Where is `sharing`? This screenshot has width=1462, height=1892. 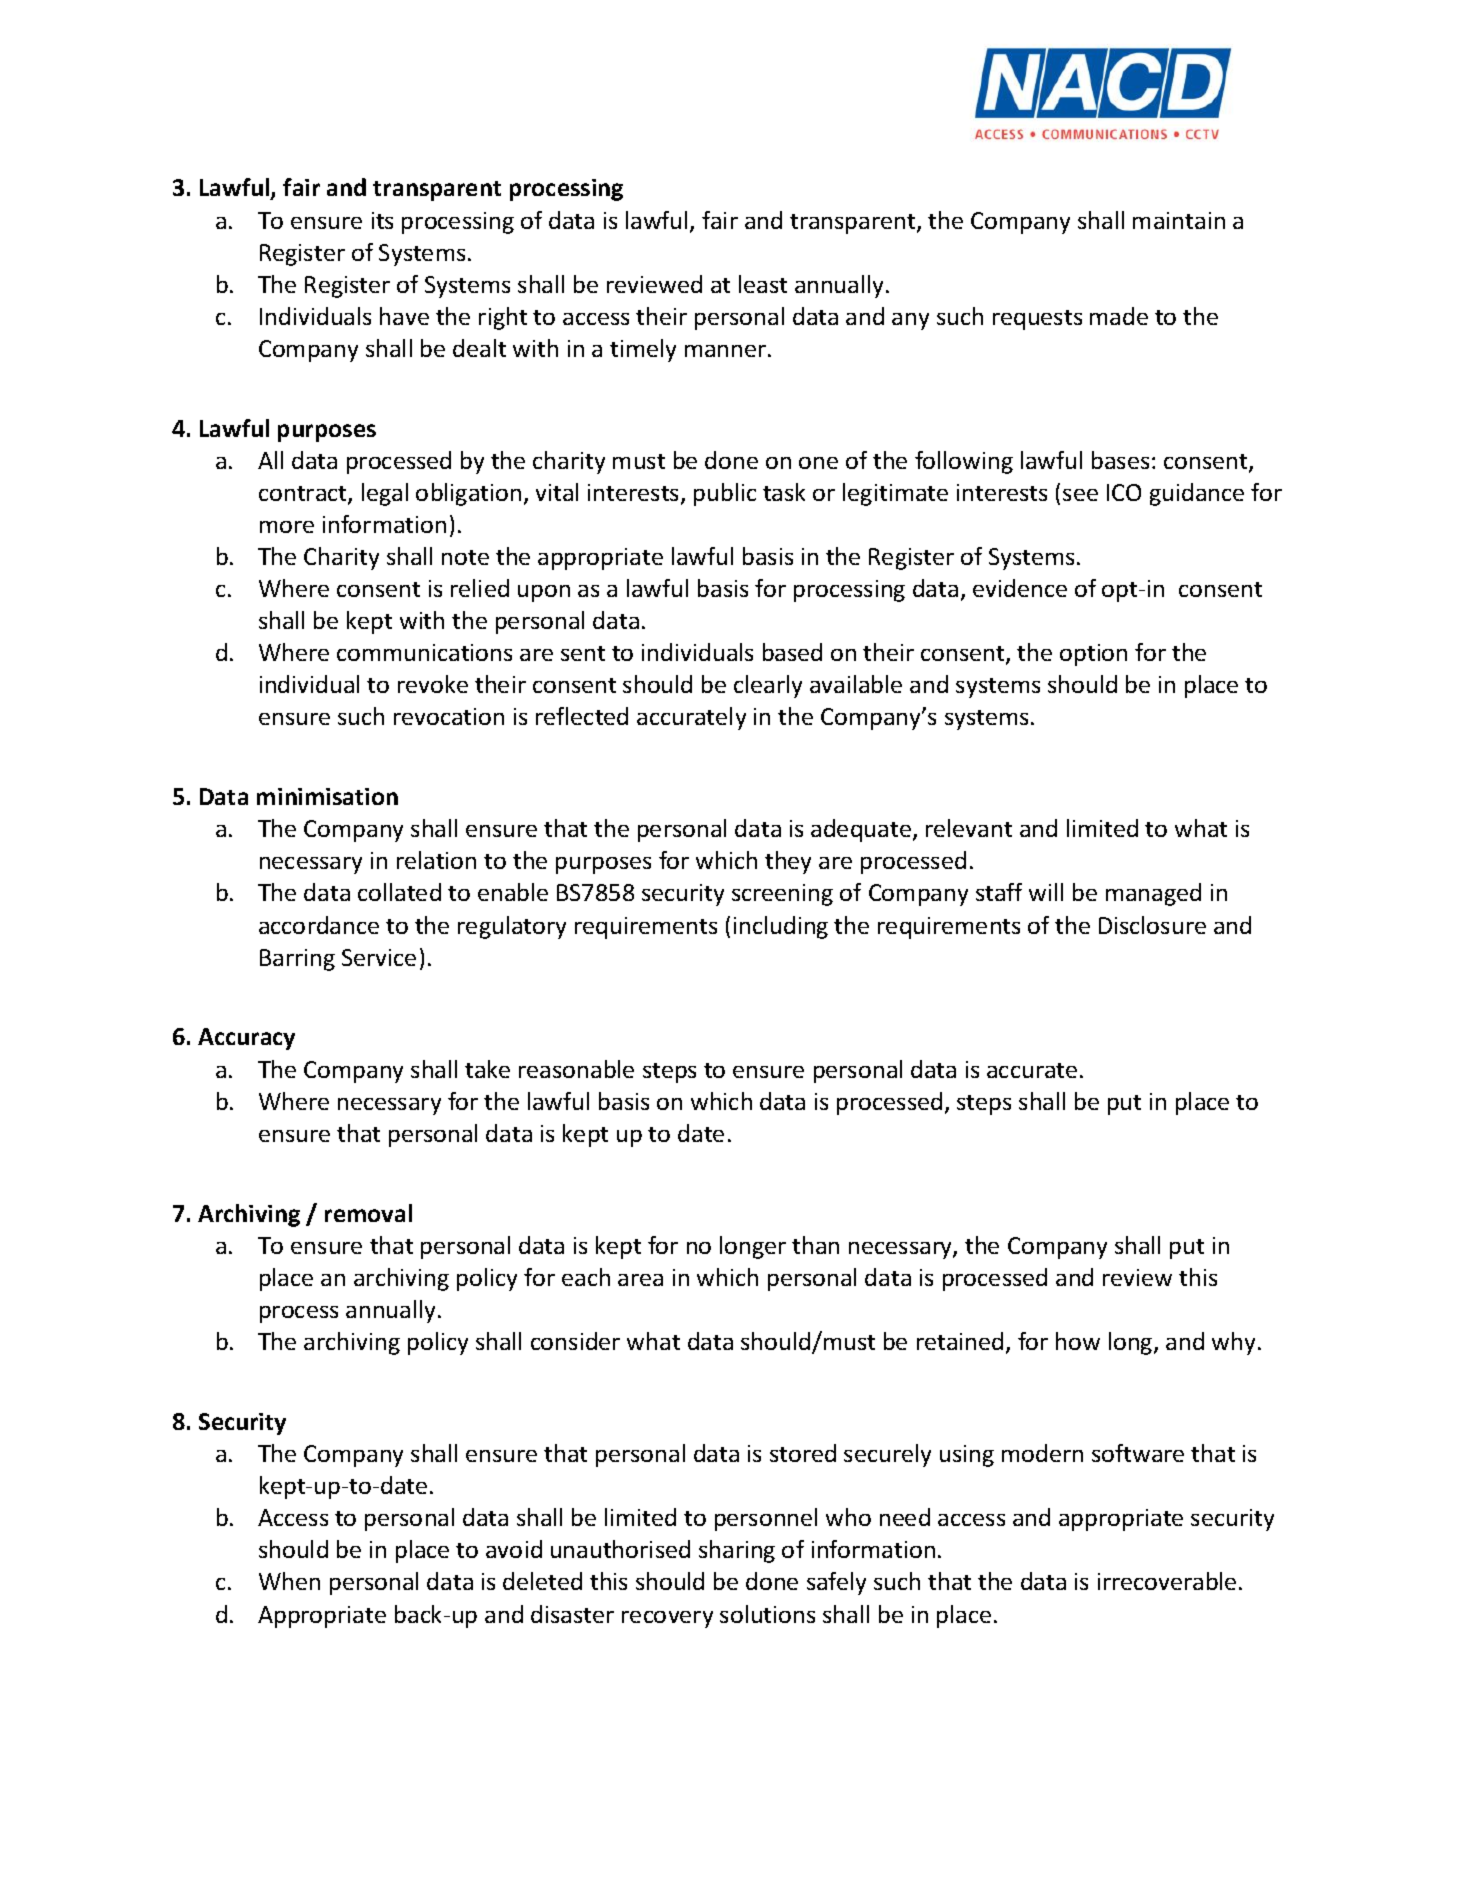
sharing is located at coordinates (737, 1551).
